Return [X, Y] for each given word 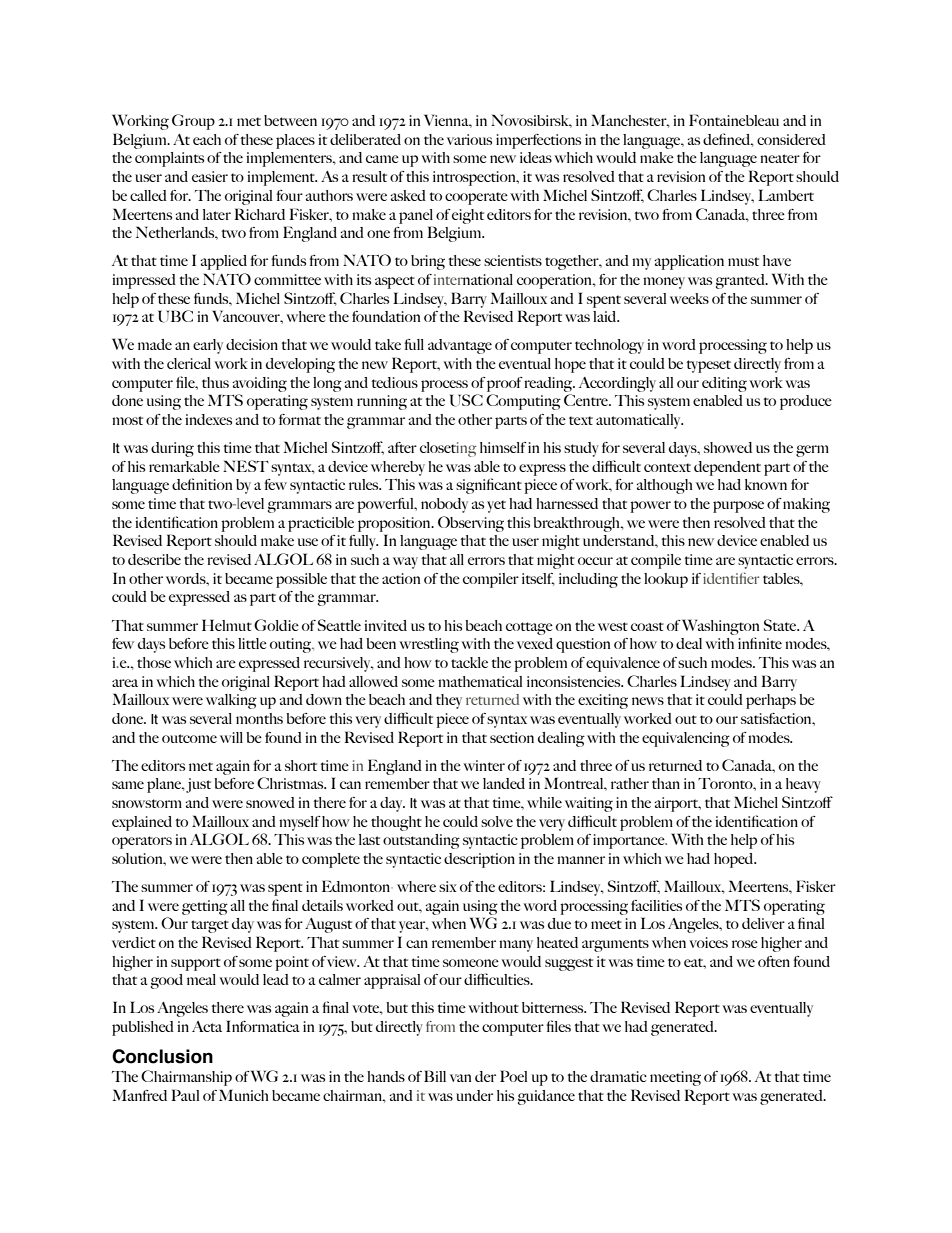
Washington [720, 627]
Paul [185, 1095]
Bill [435, 1076]
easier [210, 176]
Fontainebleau [734, 120]
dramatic [618, 1076]
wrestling [429, 645]
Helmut [227, 625]
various [469, 139]
